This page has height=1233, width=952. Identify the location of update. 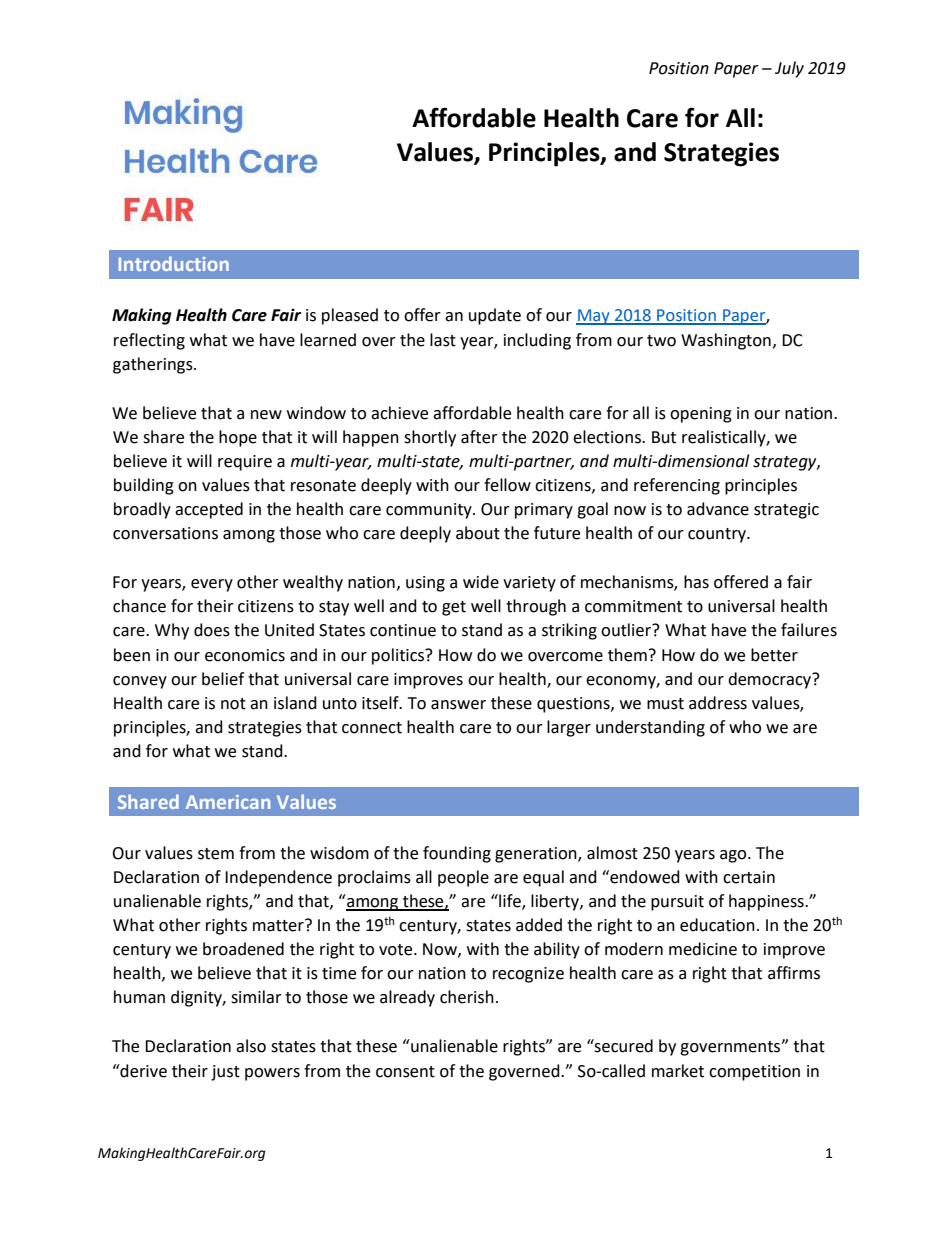
(495, 316).
